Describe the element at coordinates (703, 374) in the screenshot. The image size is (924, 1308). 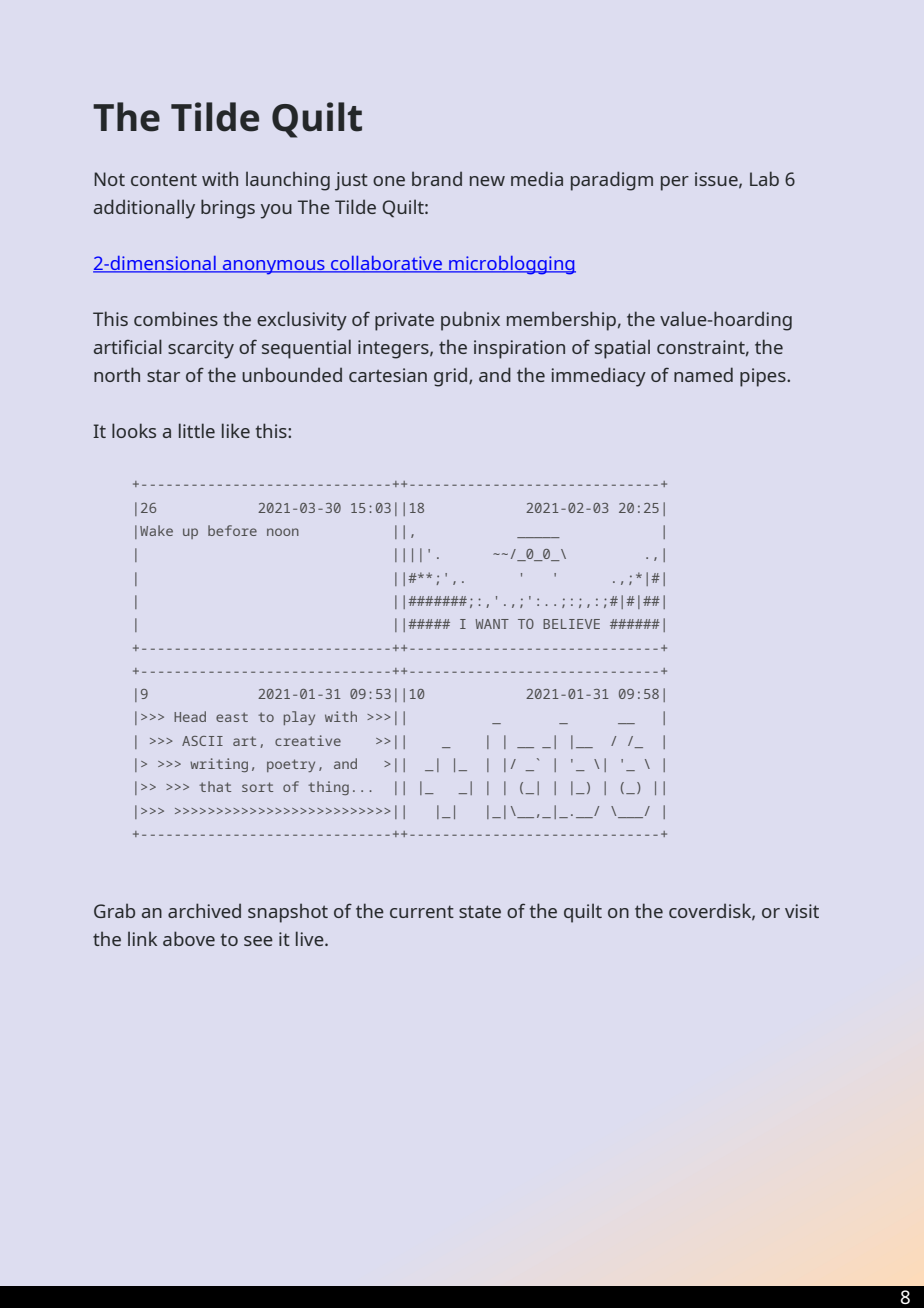
I see `named` at that location.
